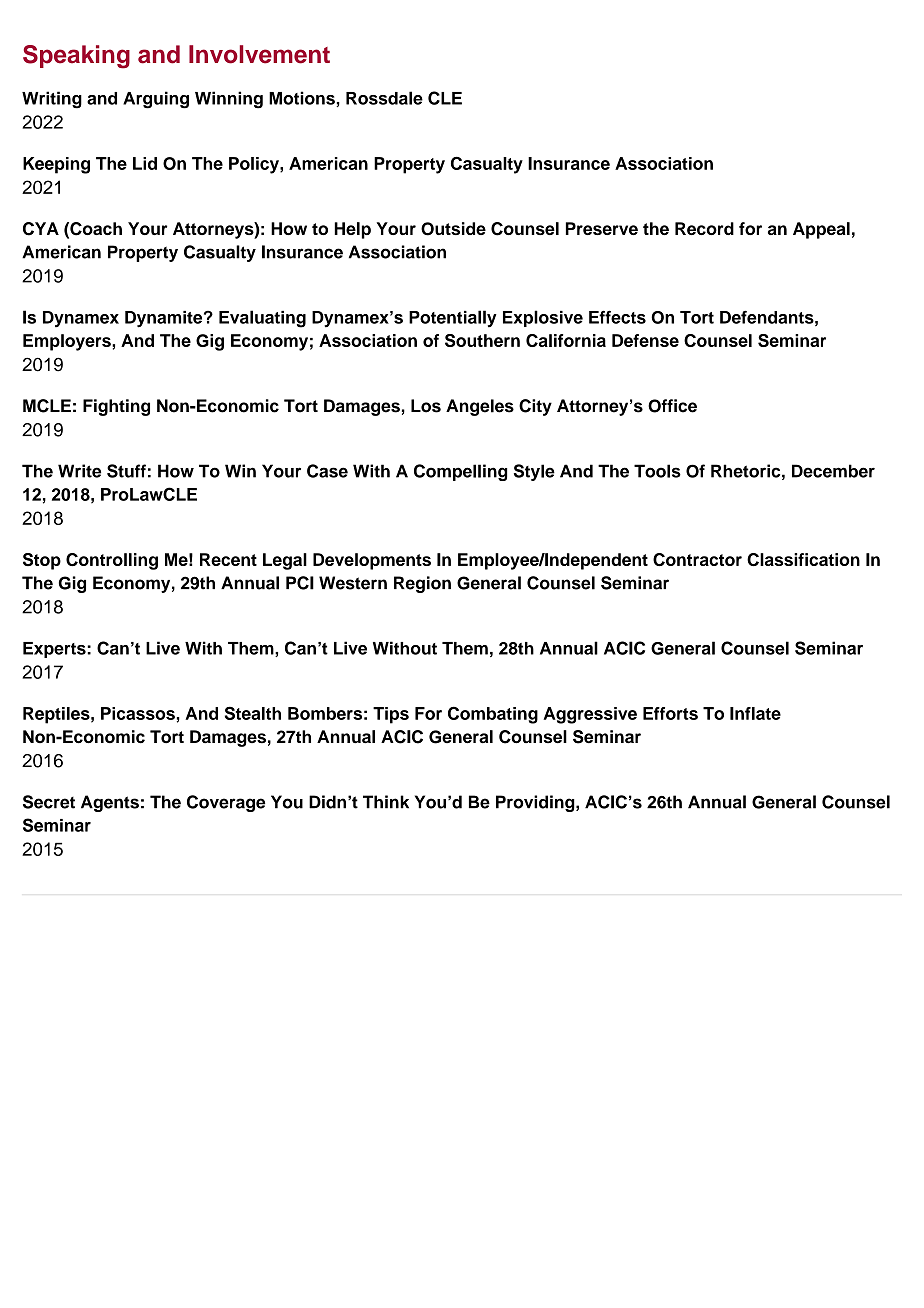  Describe the element at coordinates (480, 407) in the image. I see `Angeles` at that location.
